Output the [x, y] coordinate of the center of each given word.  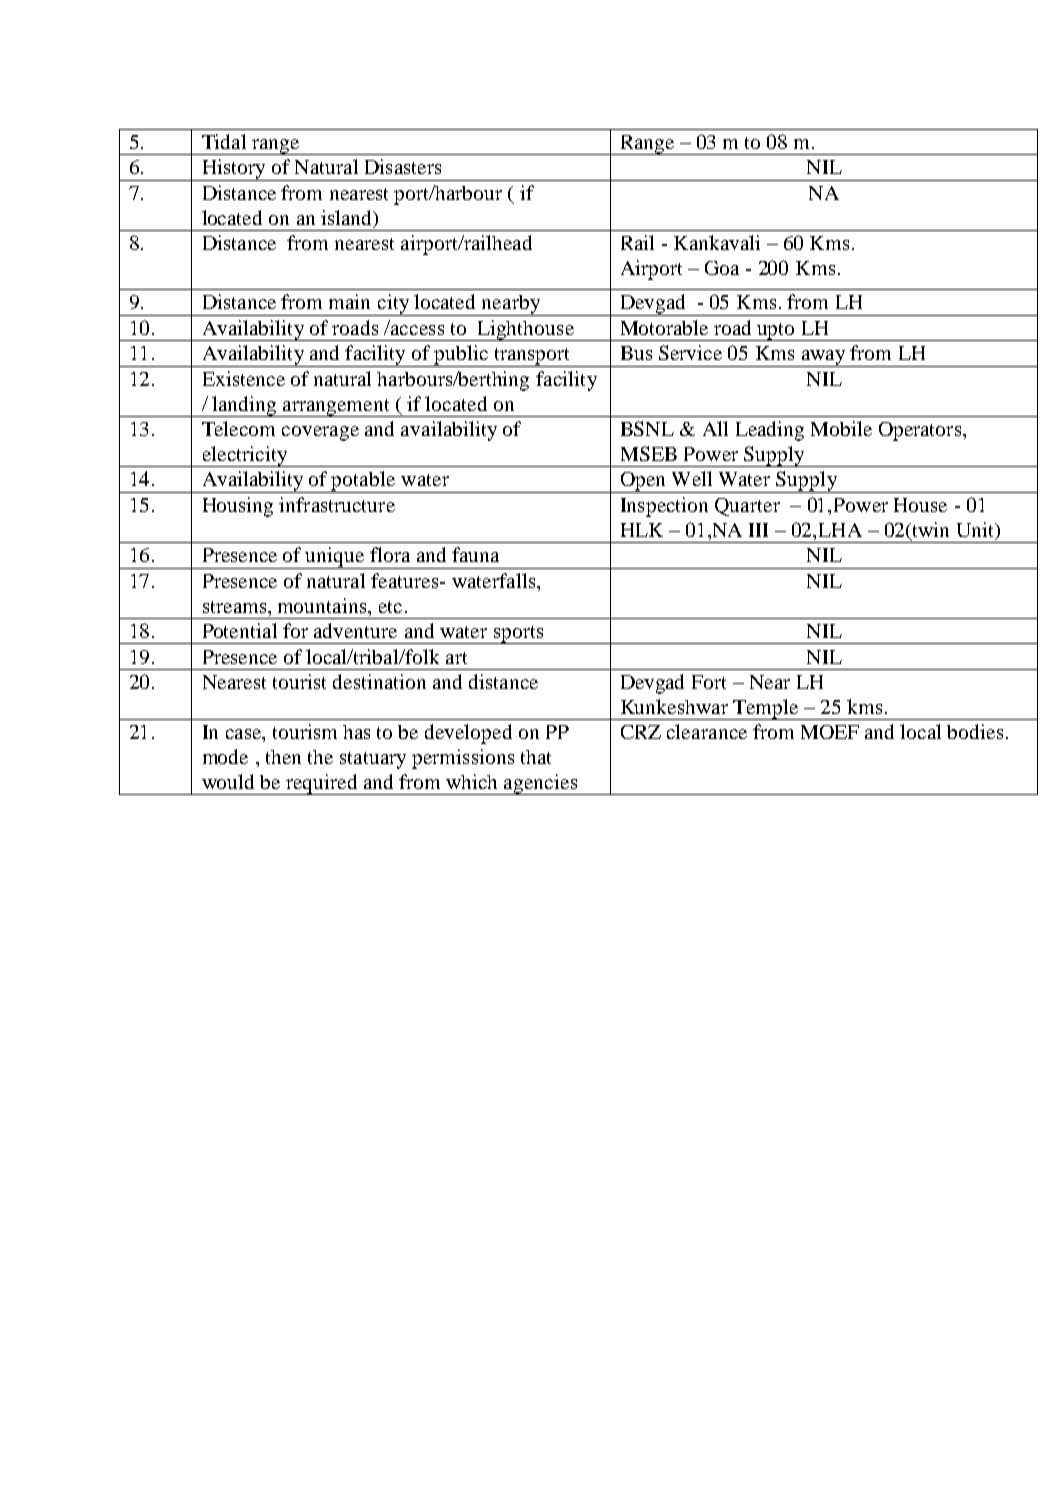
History [234, 170]
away [823, 358]
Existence [244, 378]
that [536, 757]
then [283, 757]
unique [335, 558]
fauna [475, 554]
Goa [722, 268]
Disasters [403, 166]
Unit [976, 531]
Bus [636, 353]
